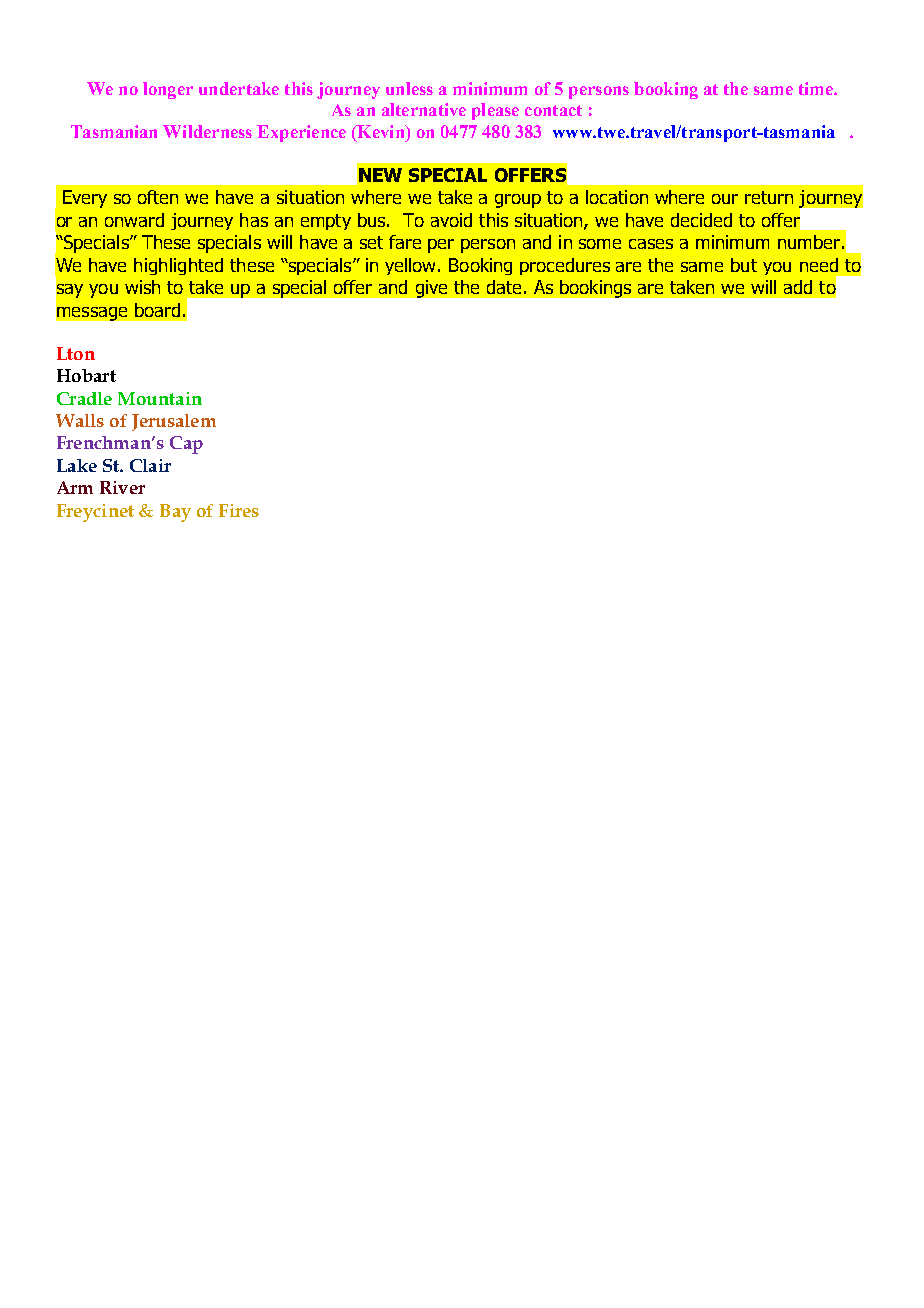 This screenshot has width=924, height=1308. Describe the element at coordinates (175, 513) in the screenshot. I see `Bay` at that location.
